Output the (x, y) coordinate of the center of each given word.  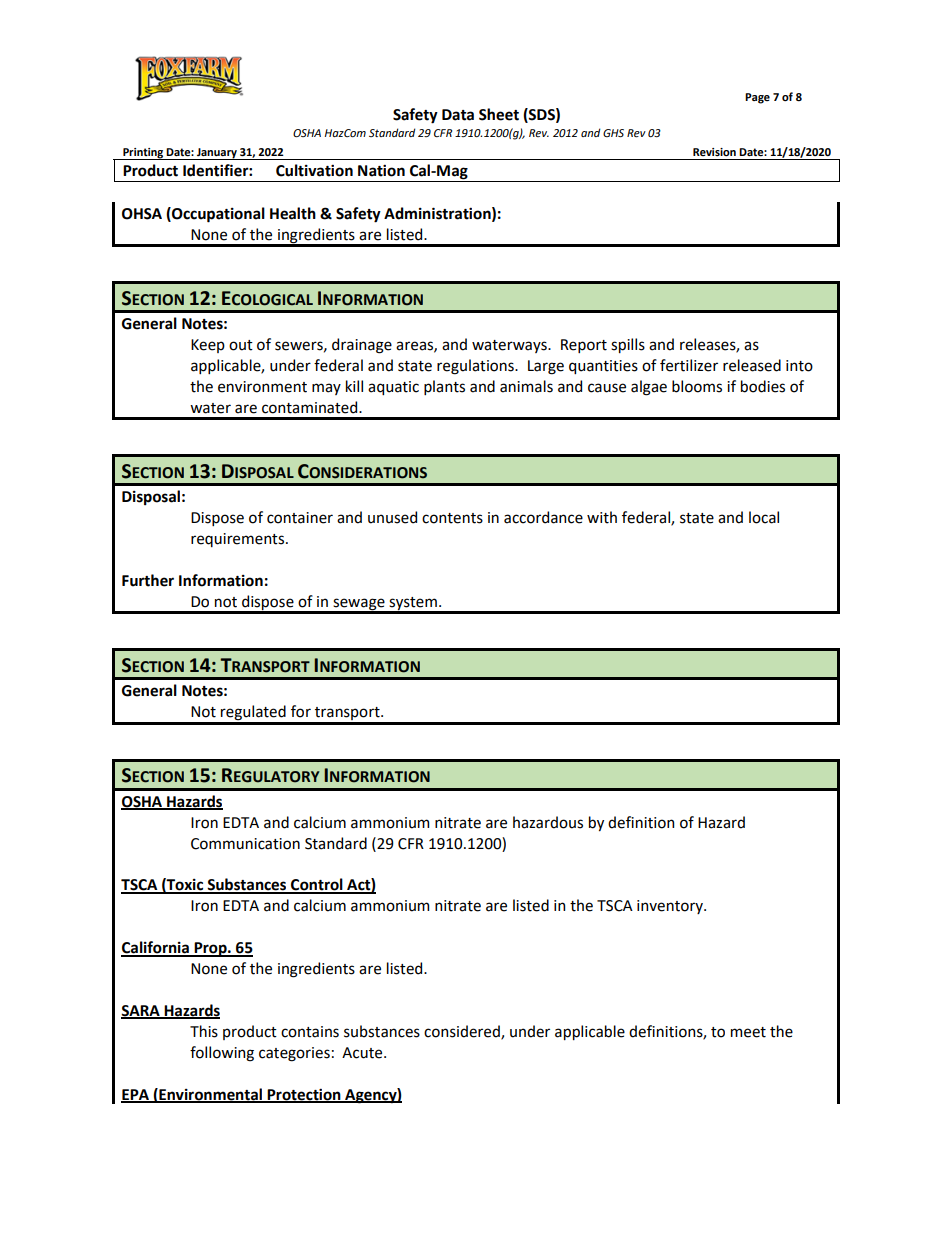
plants (444, 387)
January (217, 154)
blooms (697, 386)
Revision (714, 152)
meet (748, 1032)
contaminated (311, 407)
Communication (245, 844)
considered (463, 1032)
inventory (671, 907)
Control (317, 885)
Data (458, 115)
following (222, 1054)
